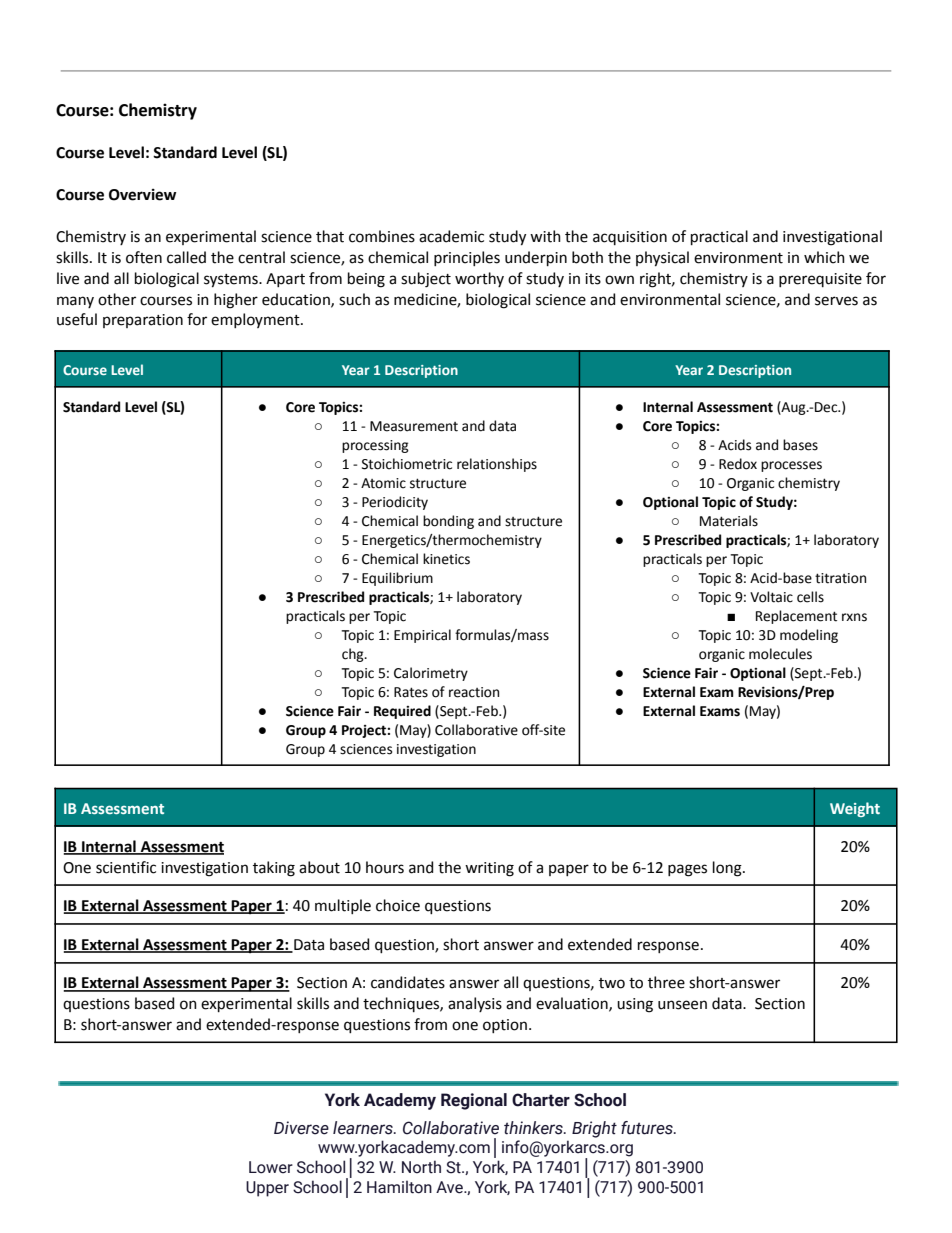 This page has height=1233, width=952. Describe the element at coordinates (142, 195) in the page. I see `Overview` at that location.
